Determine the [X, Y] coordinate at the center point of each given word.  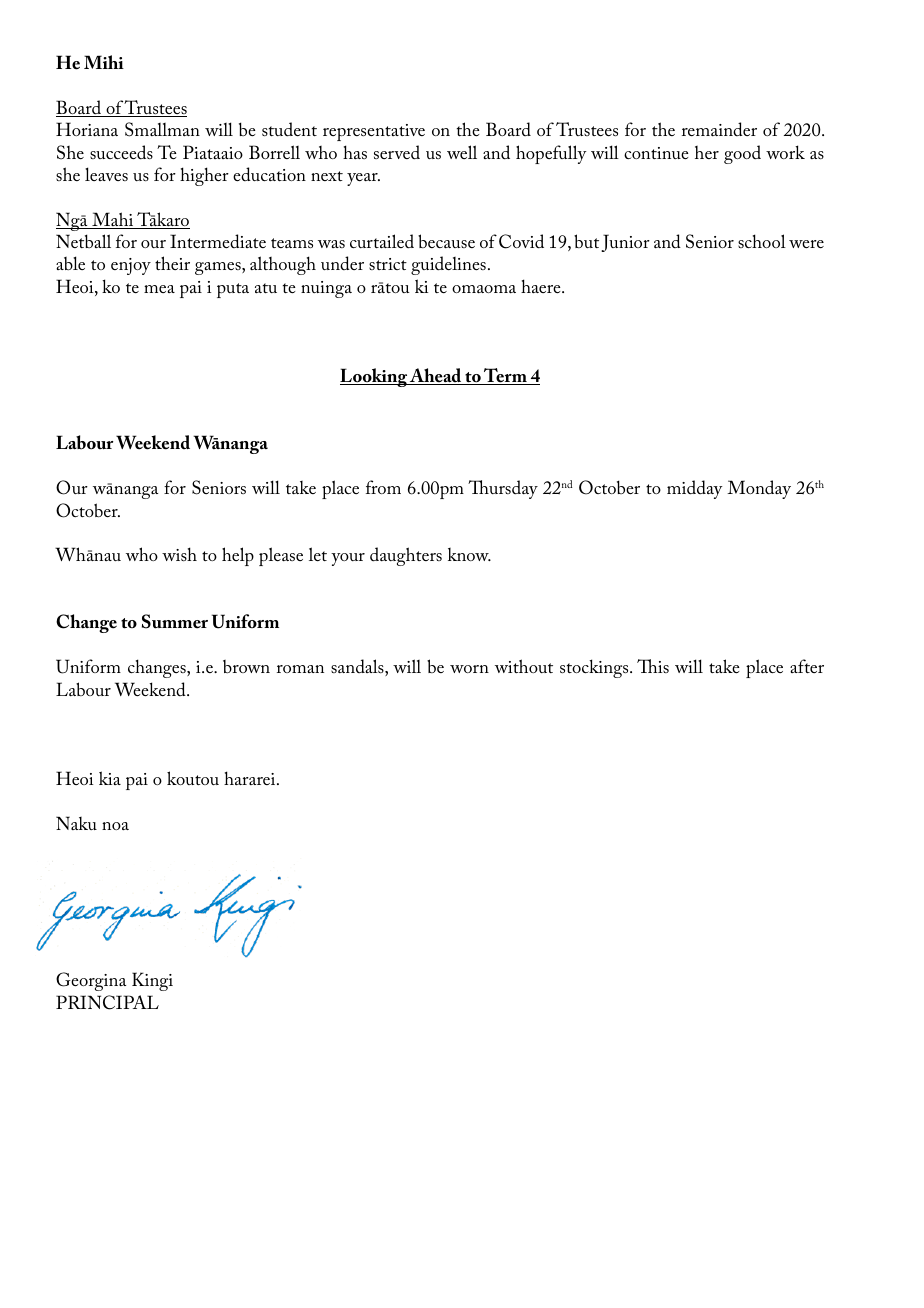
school [762, 241]
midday [695, 489]
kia [110, 778]
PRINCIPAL [107, 1002]
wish [179, 554]
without [524, 666]
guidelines [448, 265]
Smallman [162, 129]
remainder [719, 129]
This [653, 666]
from [383, 487]
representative [374, 132]
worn [469, 669]
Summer [175, 621]
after [807, 666]
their [172, 263]
